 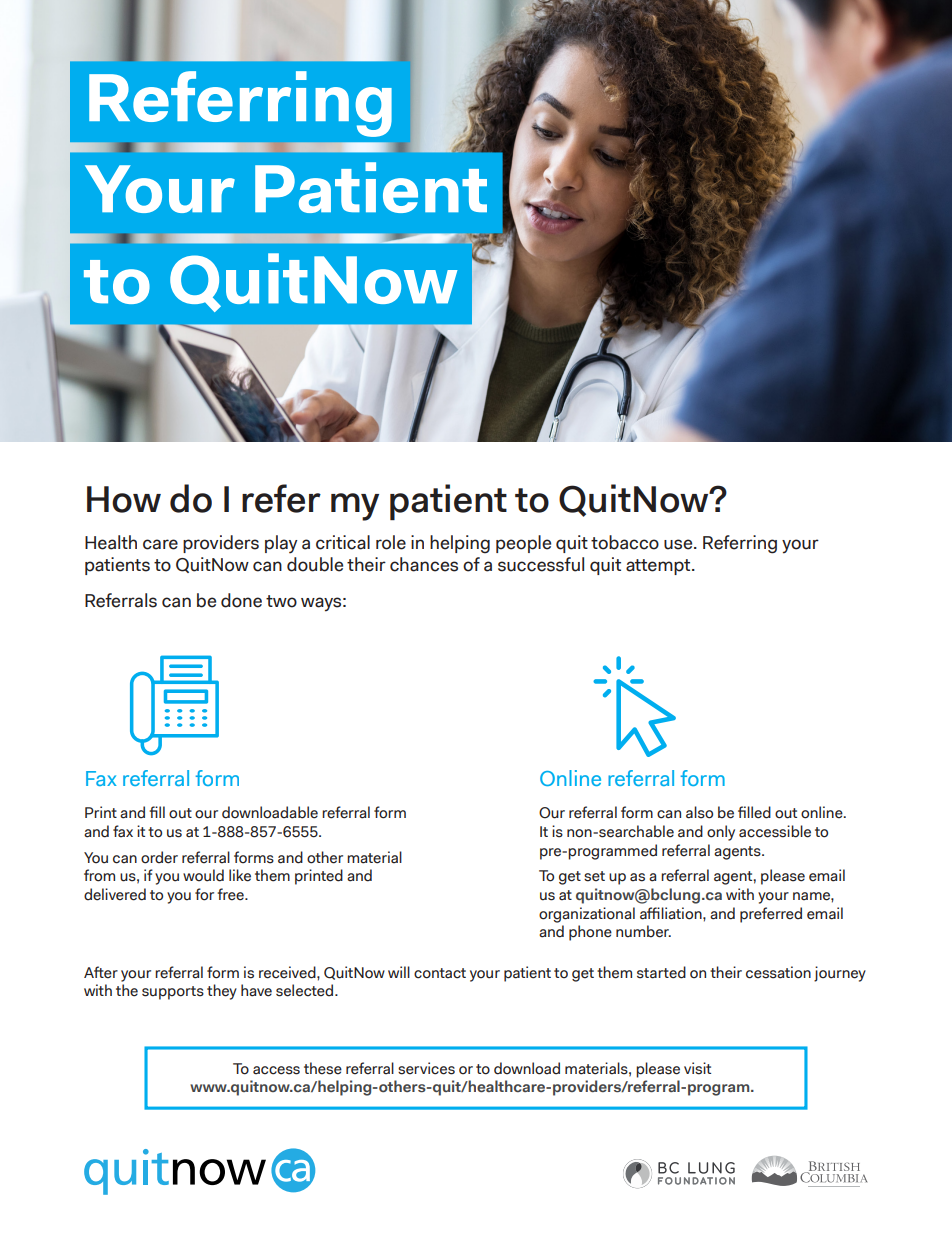 What do you see at coordinates (124, 499) in the screenshot?
I see `How` at bounding box center [124, 499].
